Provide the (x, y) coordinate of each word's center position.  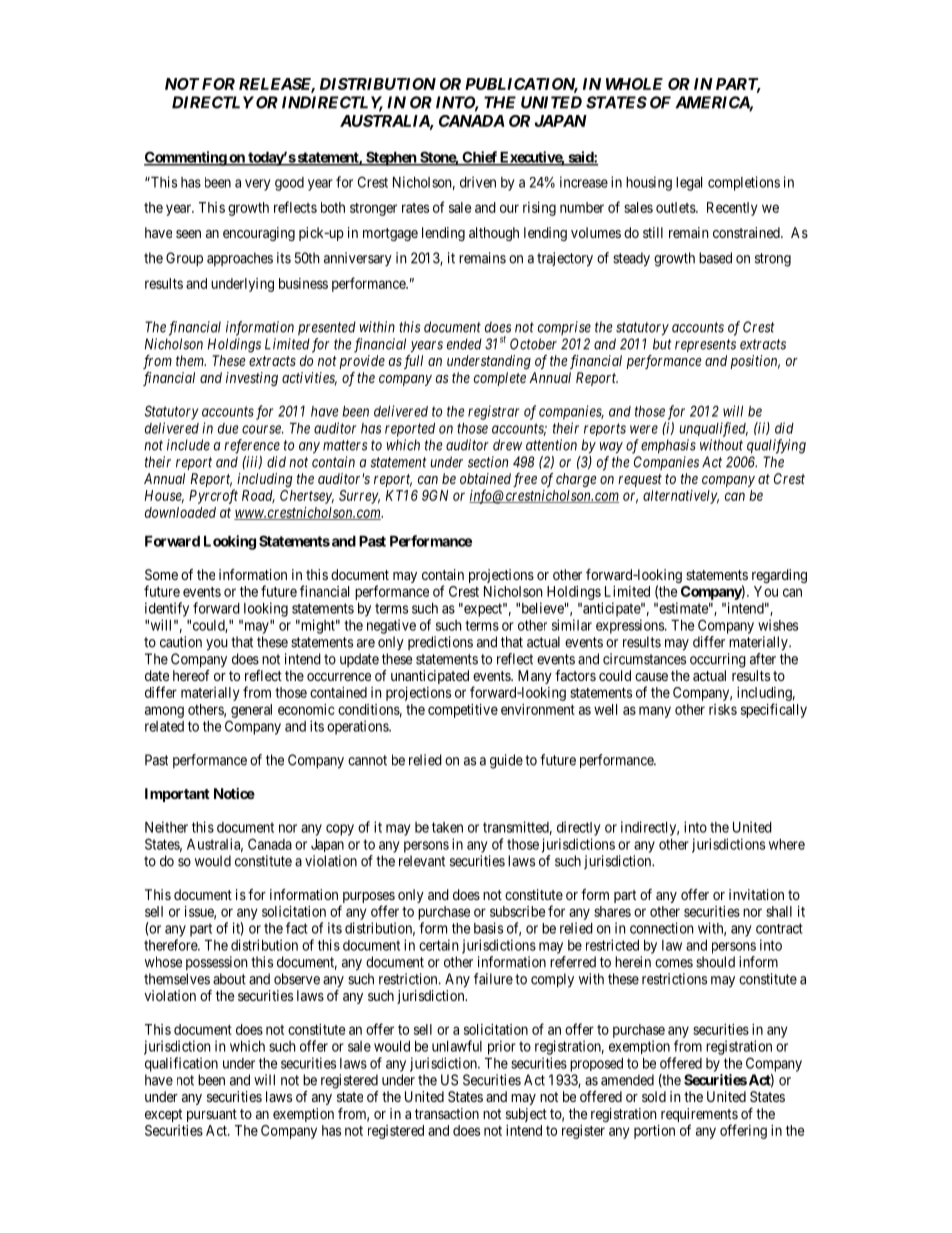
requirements (699, 1116)
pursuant (212, 1115)
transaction (447, 1113)
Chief (479, 158)
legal (689, 184)
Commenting (186, 158)
